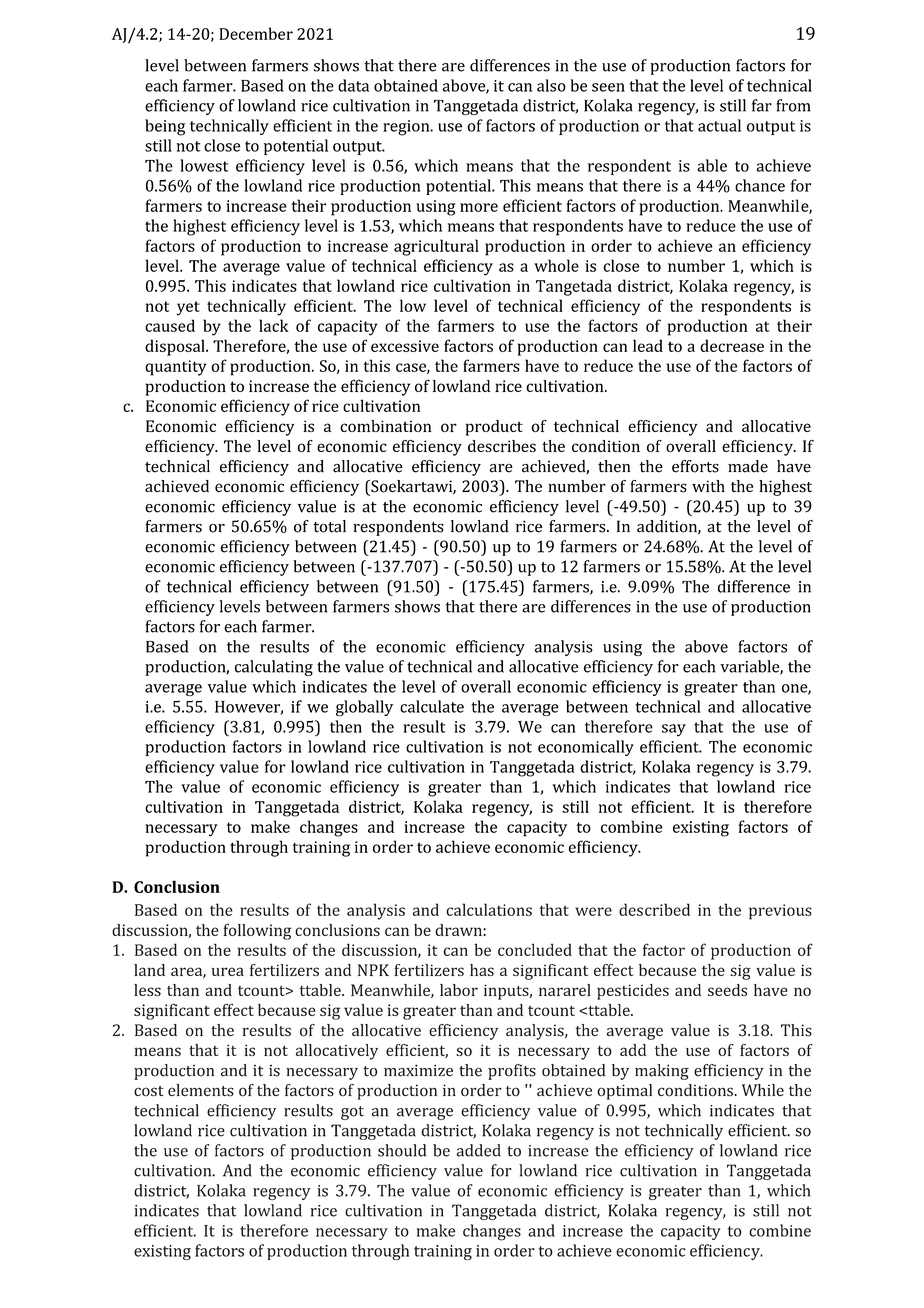 This image has height=1308, width=924. I want to click on actual, so click(719, 125).
